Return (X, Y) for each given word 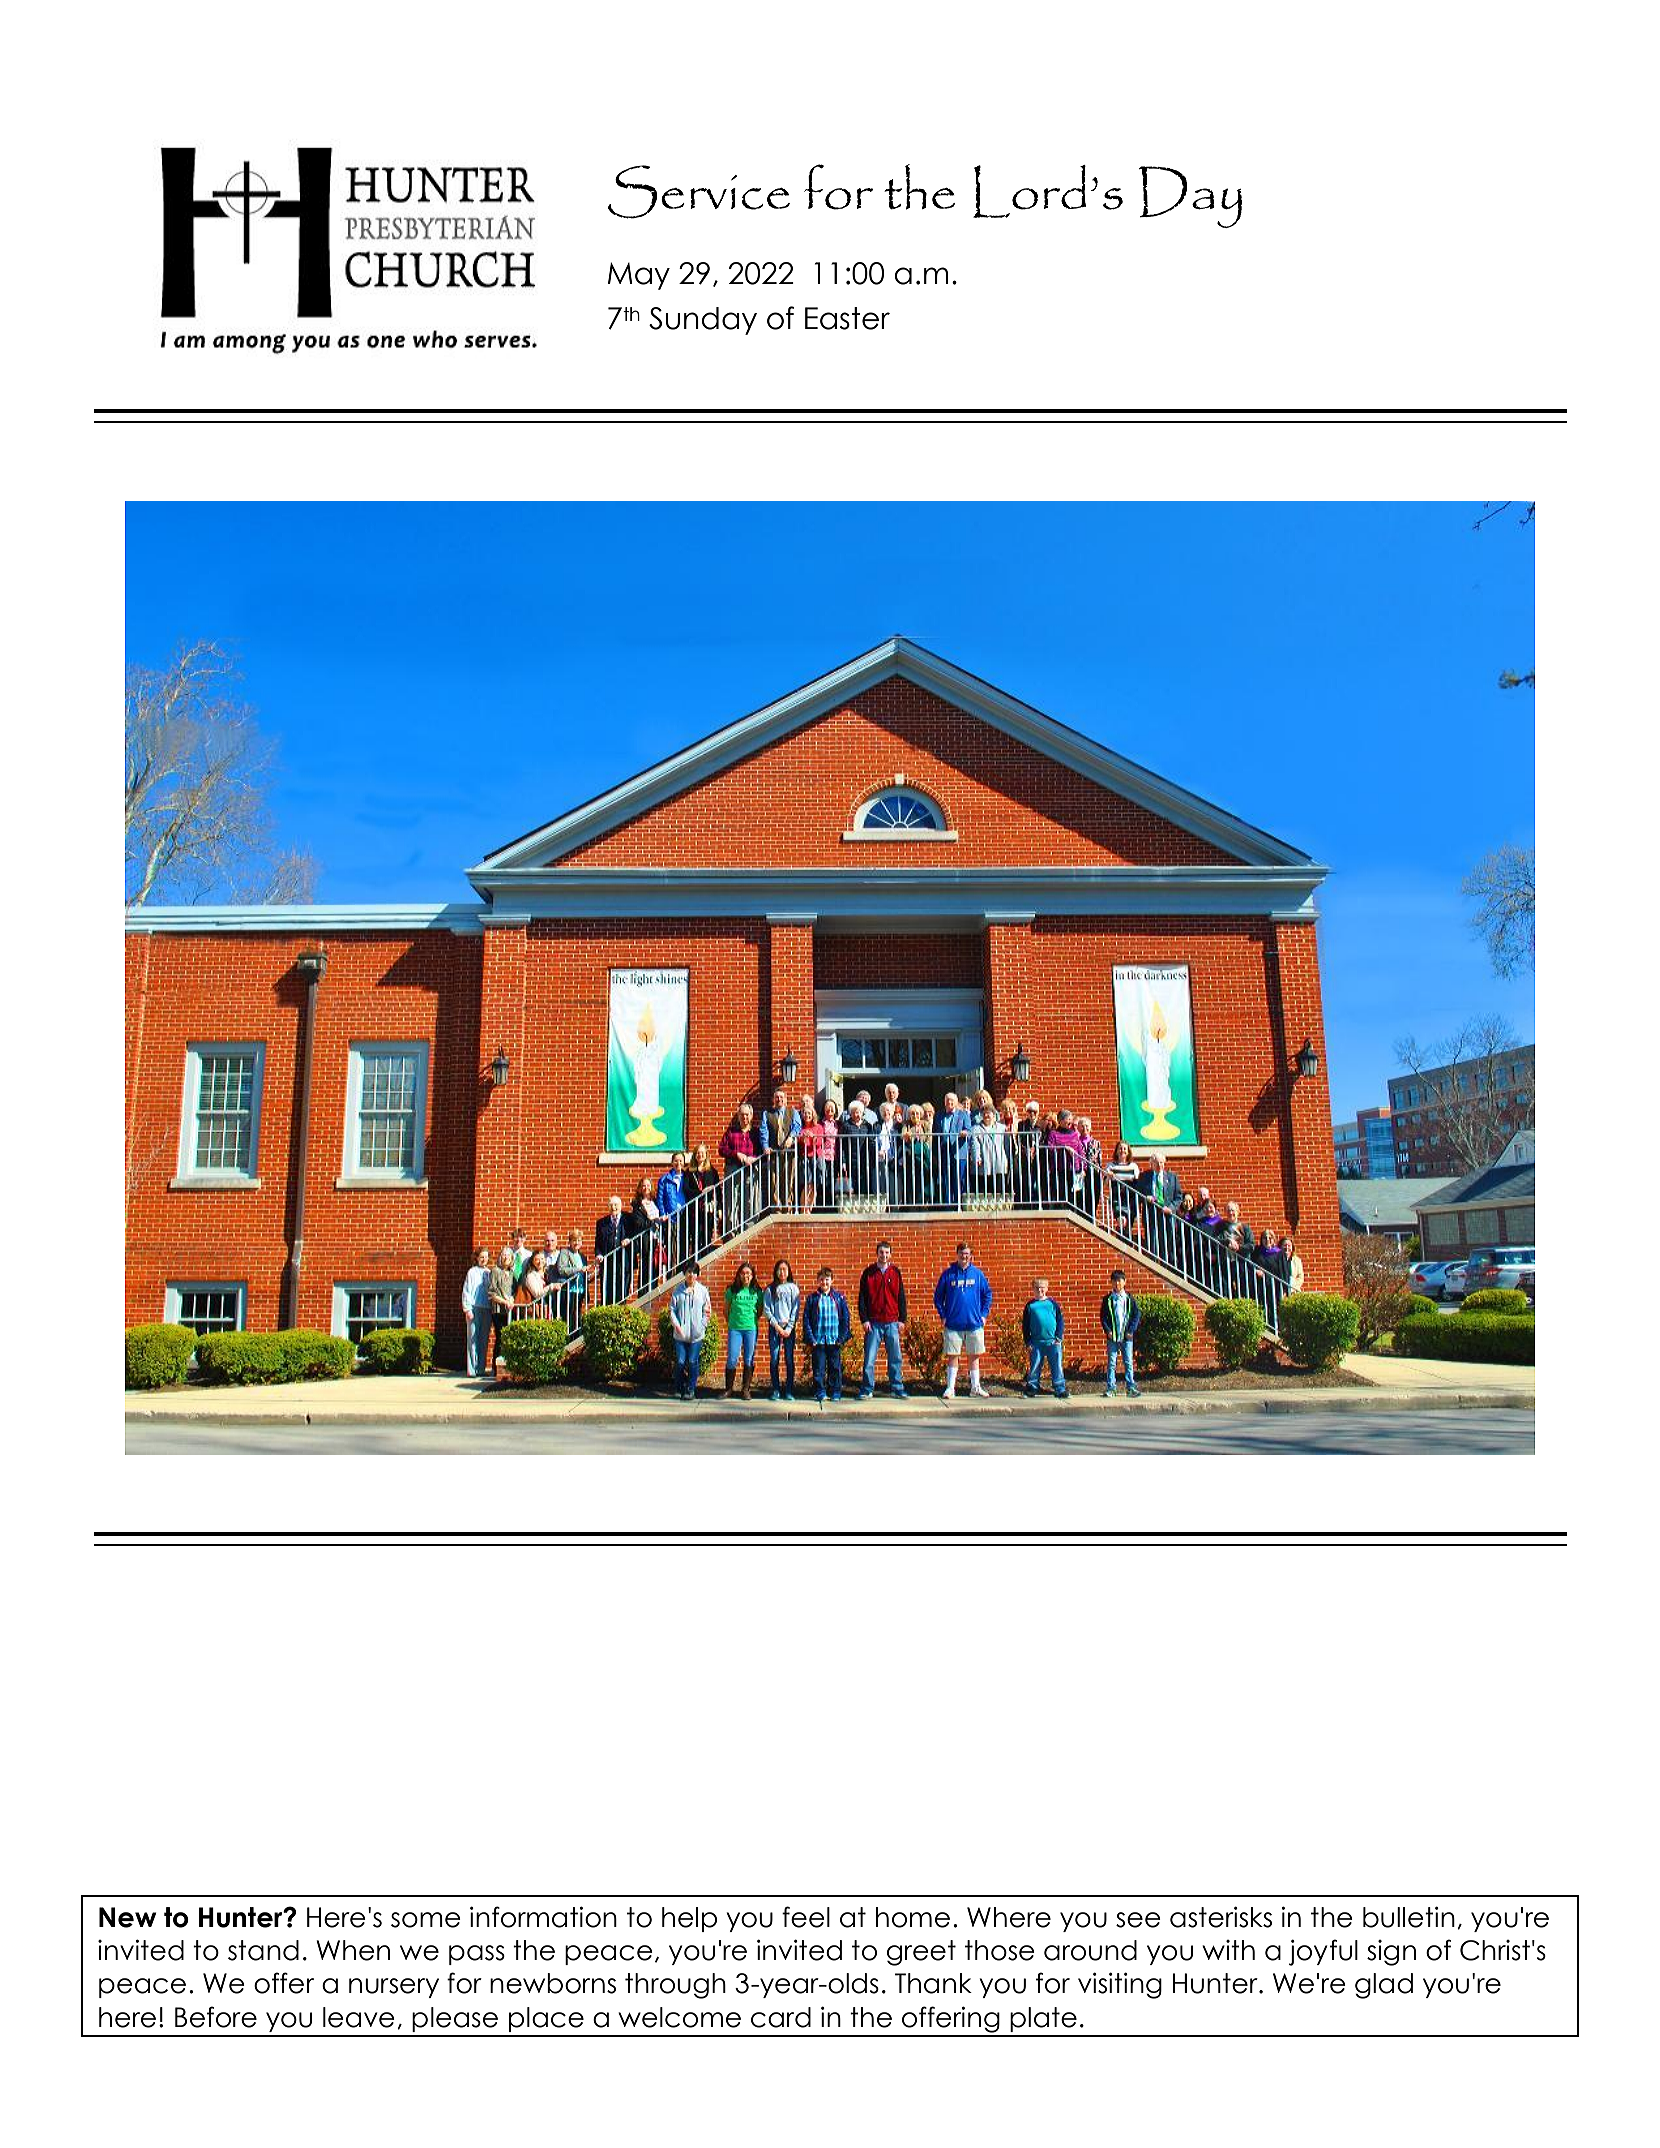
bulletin (1409, 1917)
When (353, 1950)
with (1228, 1950)
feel (806, 1917)
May (639, 276)
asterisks (1221, 1917)
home (913, 1917)
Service (699, 192)
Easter (847, 318)
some (426, 1920)
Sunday (703, 321)
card (781, 2017)
